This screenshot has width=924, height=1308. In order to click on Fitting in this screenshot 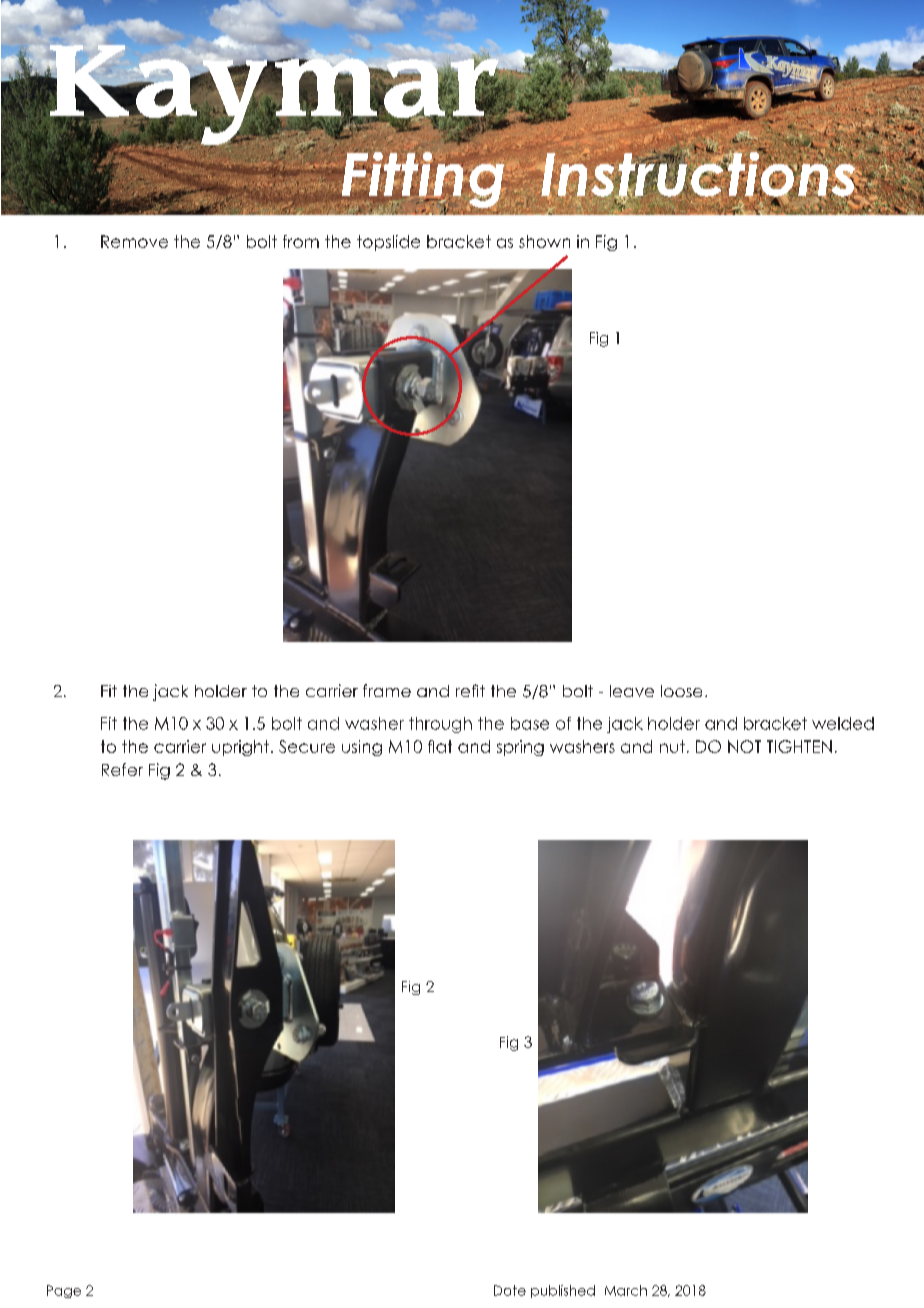, I will do `click(422, 179)`.
